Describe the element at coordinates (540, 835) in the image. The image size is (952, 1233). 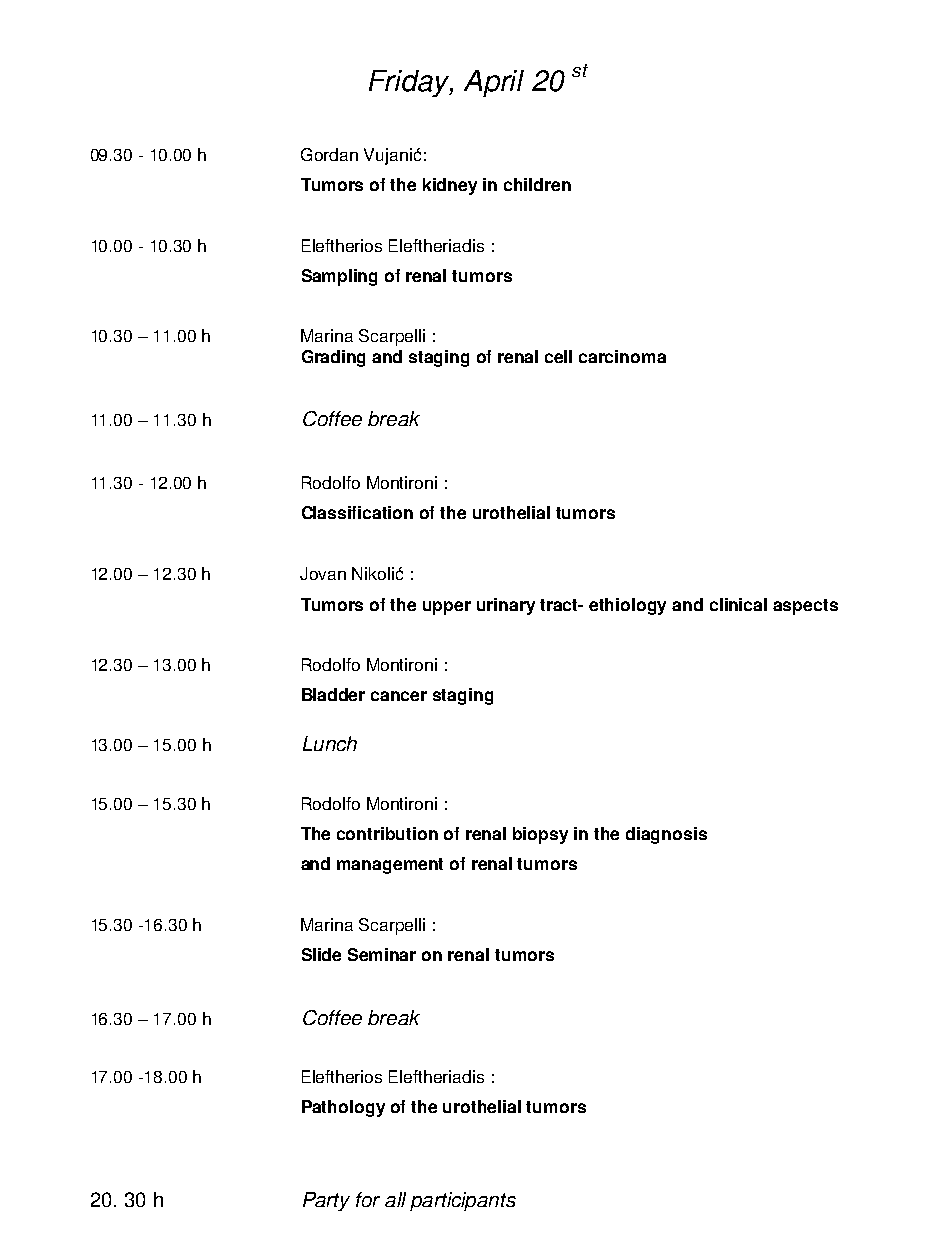
I see `biopsy` at that location.
